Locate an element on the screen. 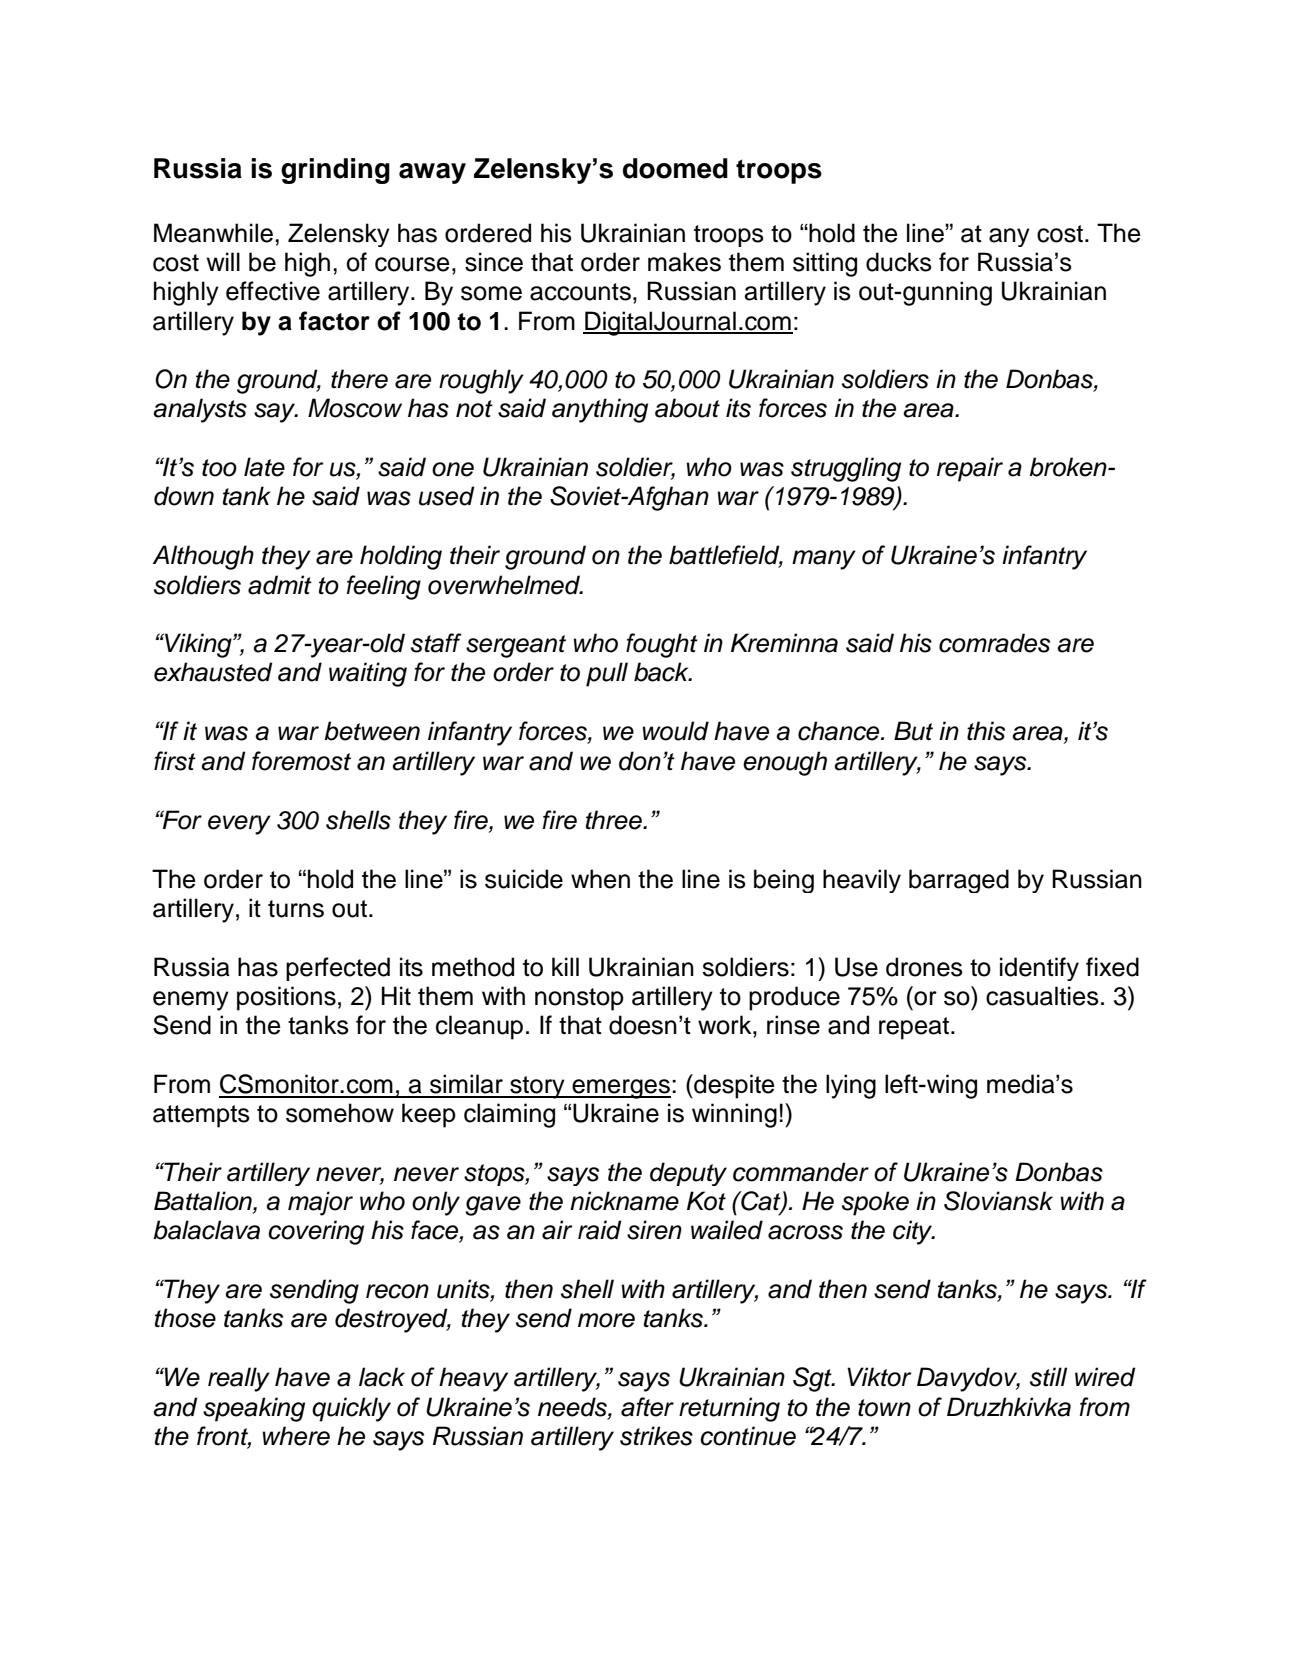 The image size is (1296, 1677). every is located at coordinates (239, 825).
